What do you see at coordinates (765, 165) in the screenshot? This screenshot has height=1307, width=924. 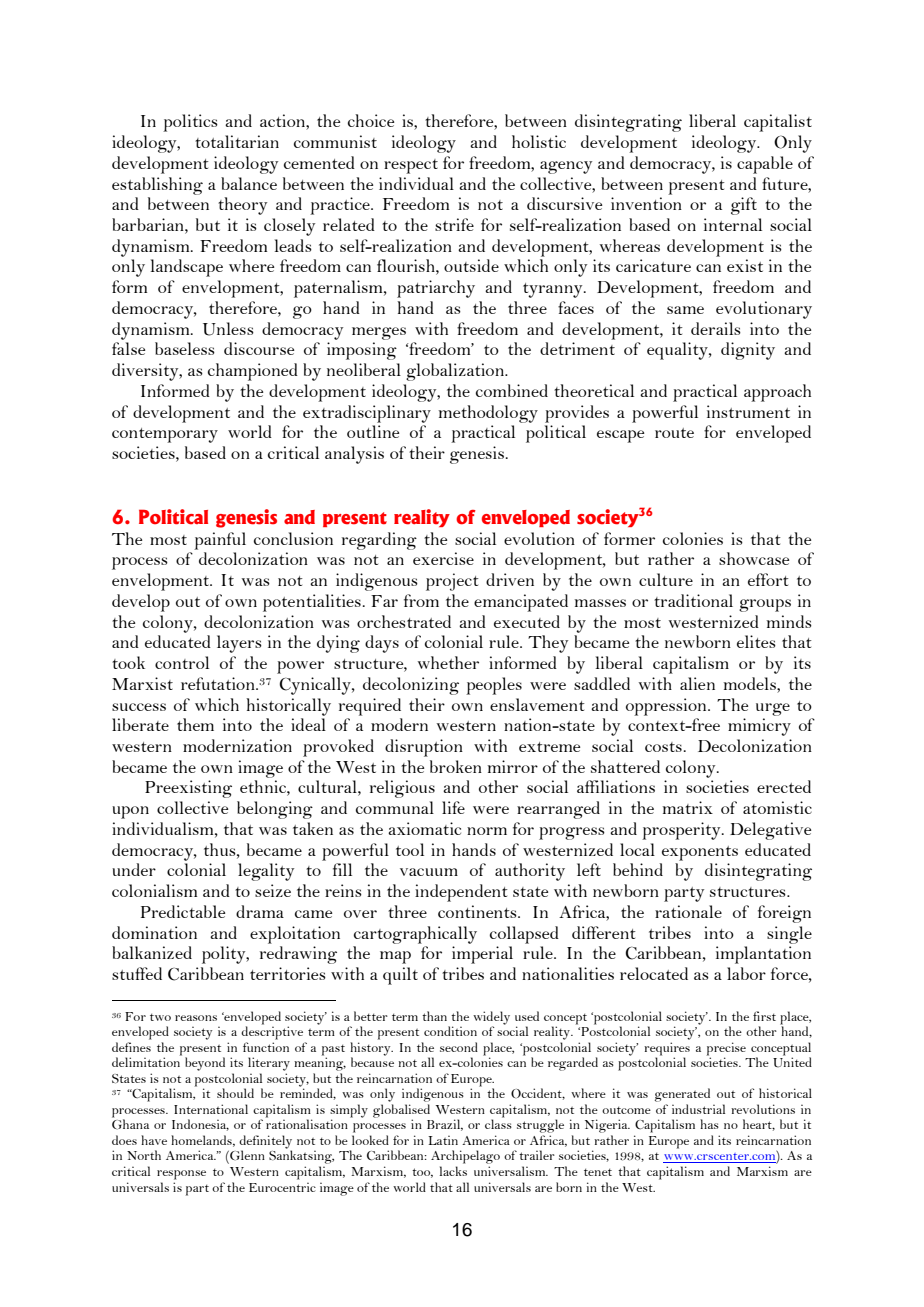 I see `capable` at bounding box center [765, 165].
